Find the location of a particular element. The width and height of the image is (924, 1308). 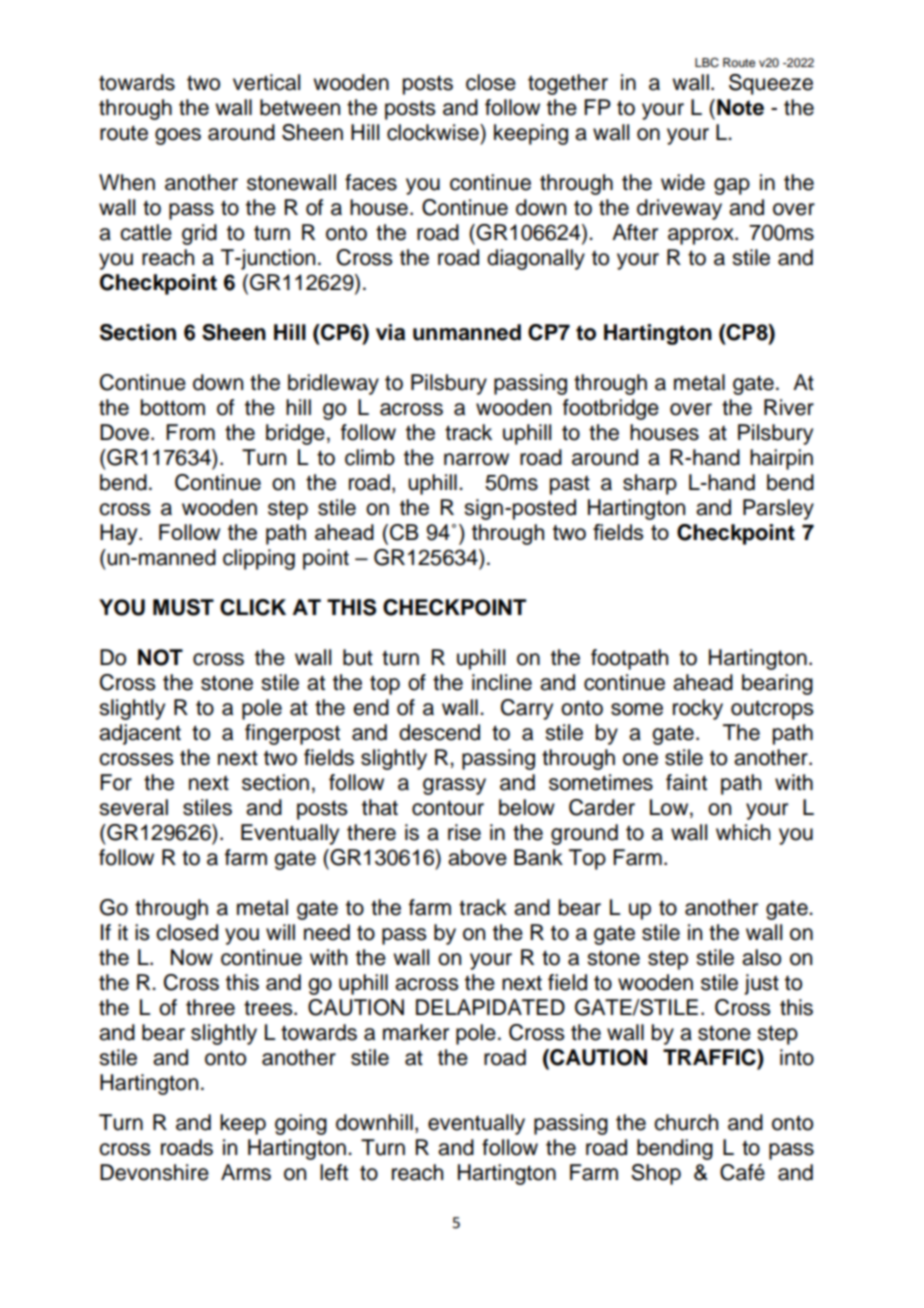

Devonshire is located at coordinates (154, 1172).
